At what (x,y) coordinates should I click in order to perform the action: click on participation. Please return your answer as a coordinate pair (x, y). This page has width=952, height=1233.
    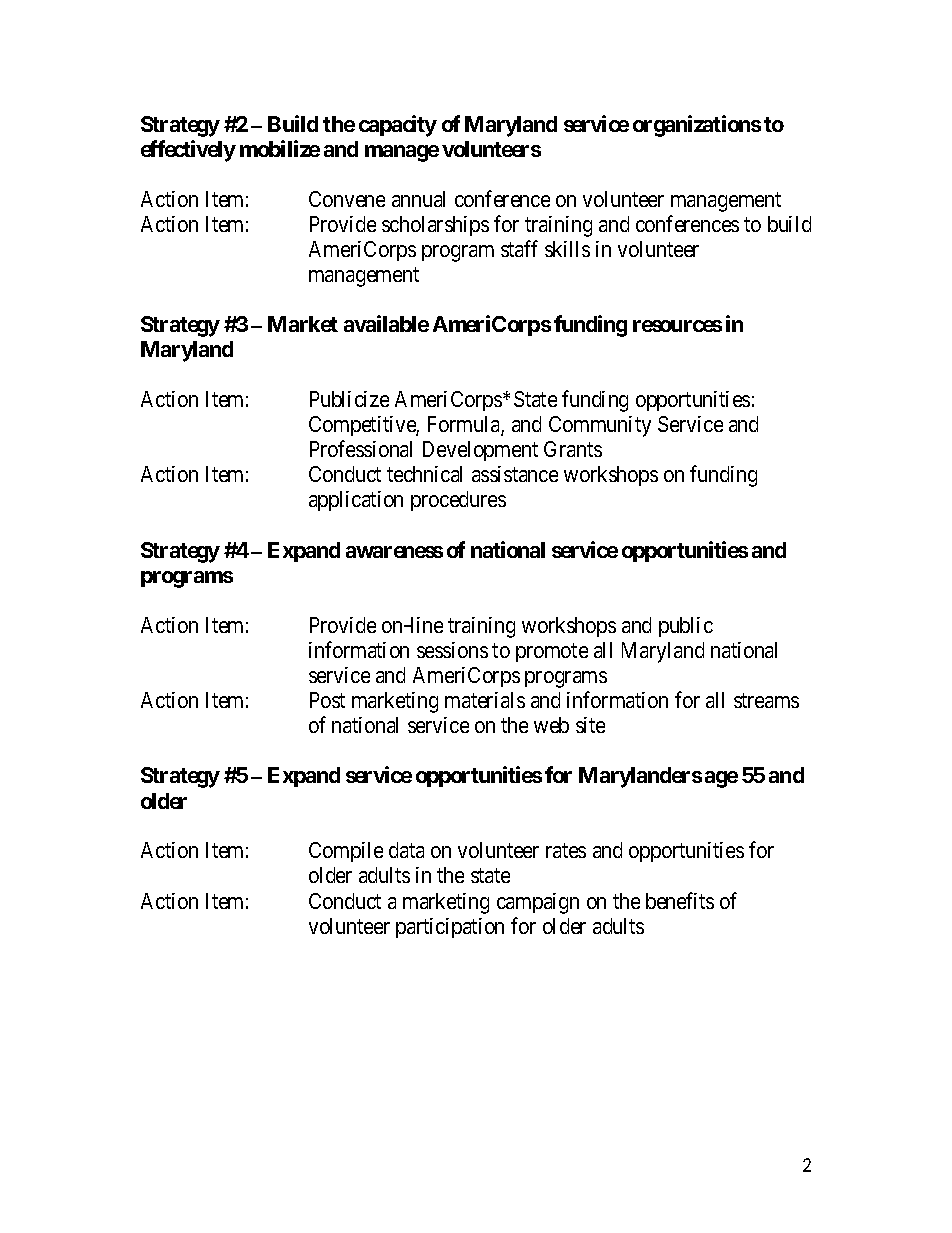
    Looking at the image, I should click on (450, 928).
